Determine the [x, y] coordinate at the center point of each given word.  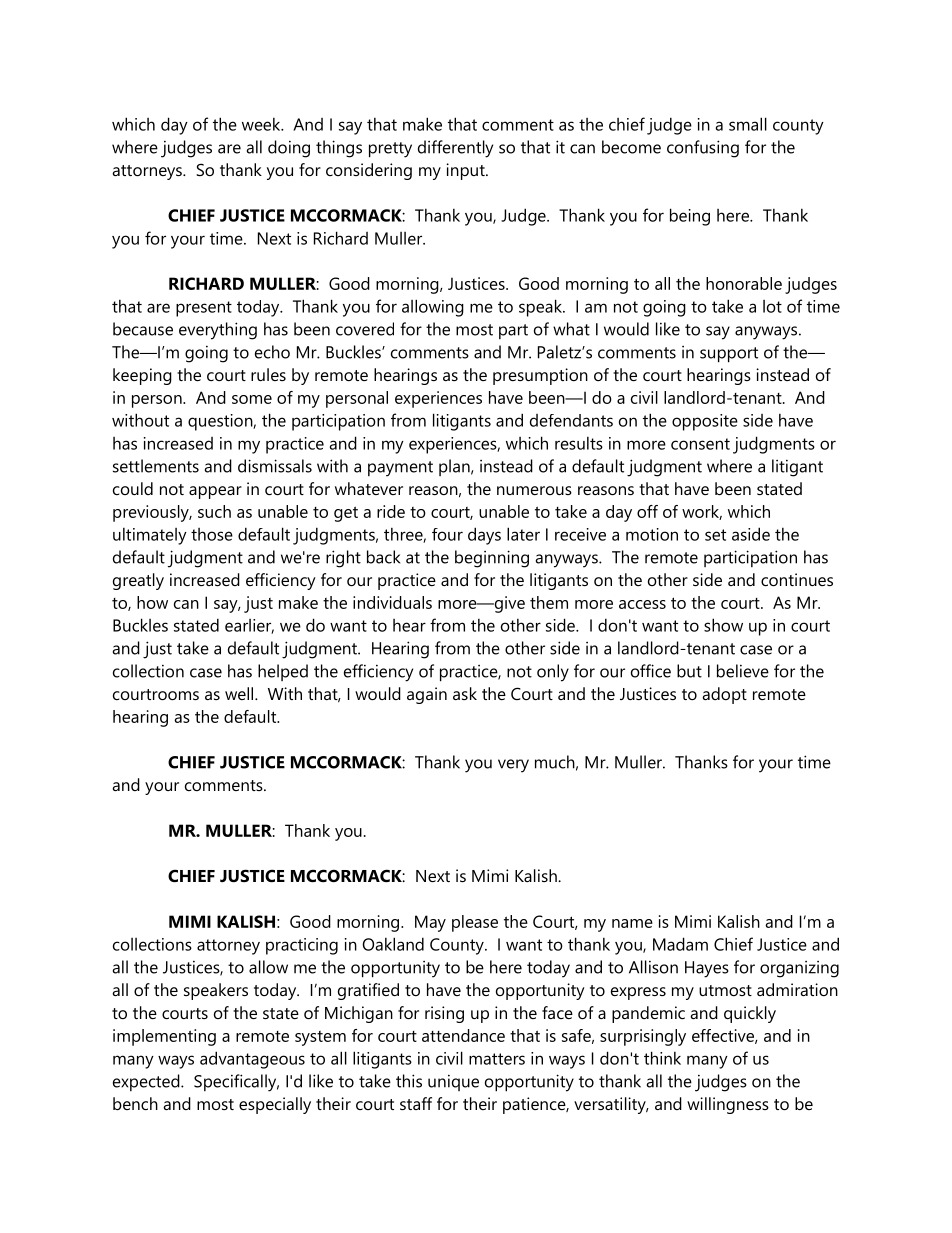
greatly [138, 581]
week [262, 124]
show [723, 625]
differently [455, 149]
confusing [703, 149]
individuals [392, 602]
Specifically [236, 1083]
